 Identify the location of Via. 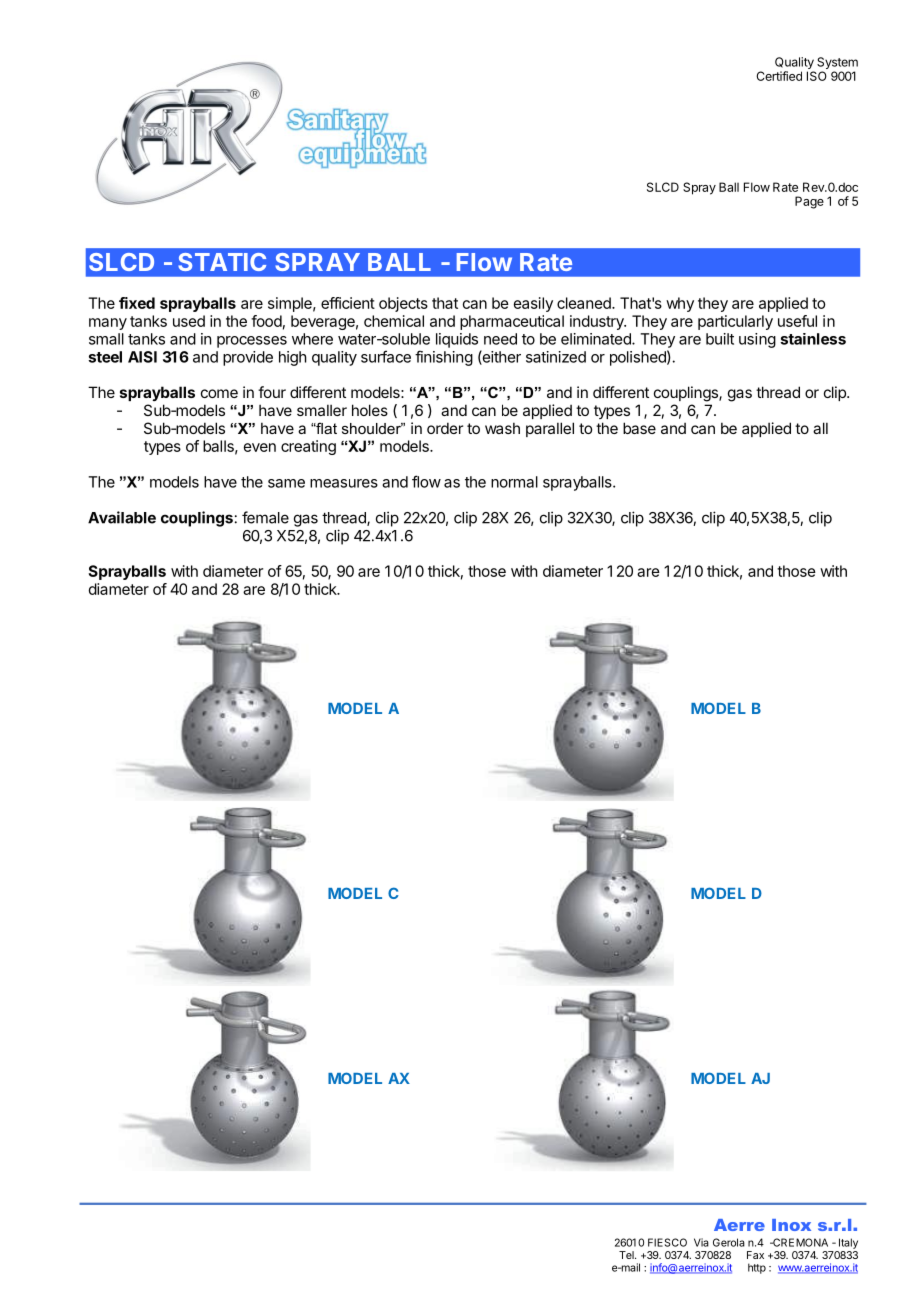
(701, 1242).
